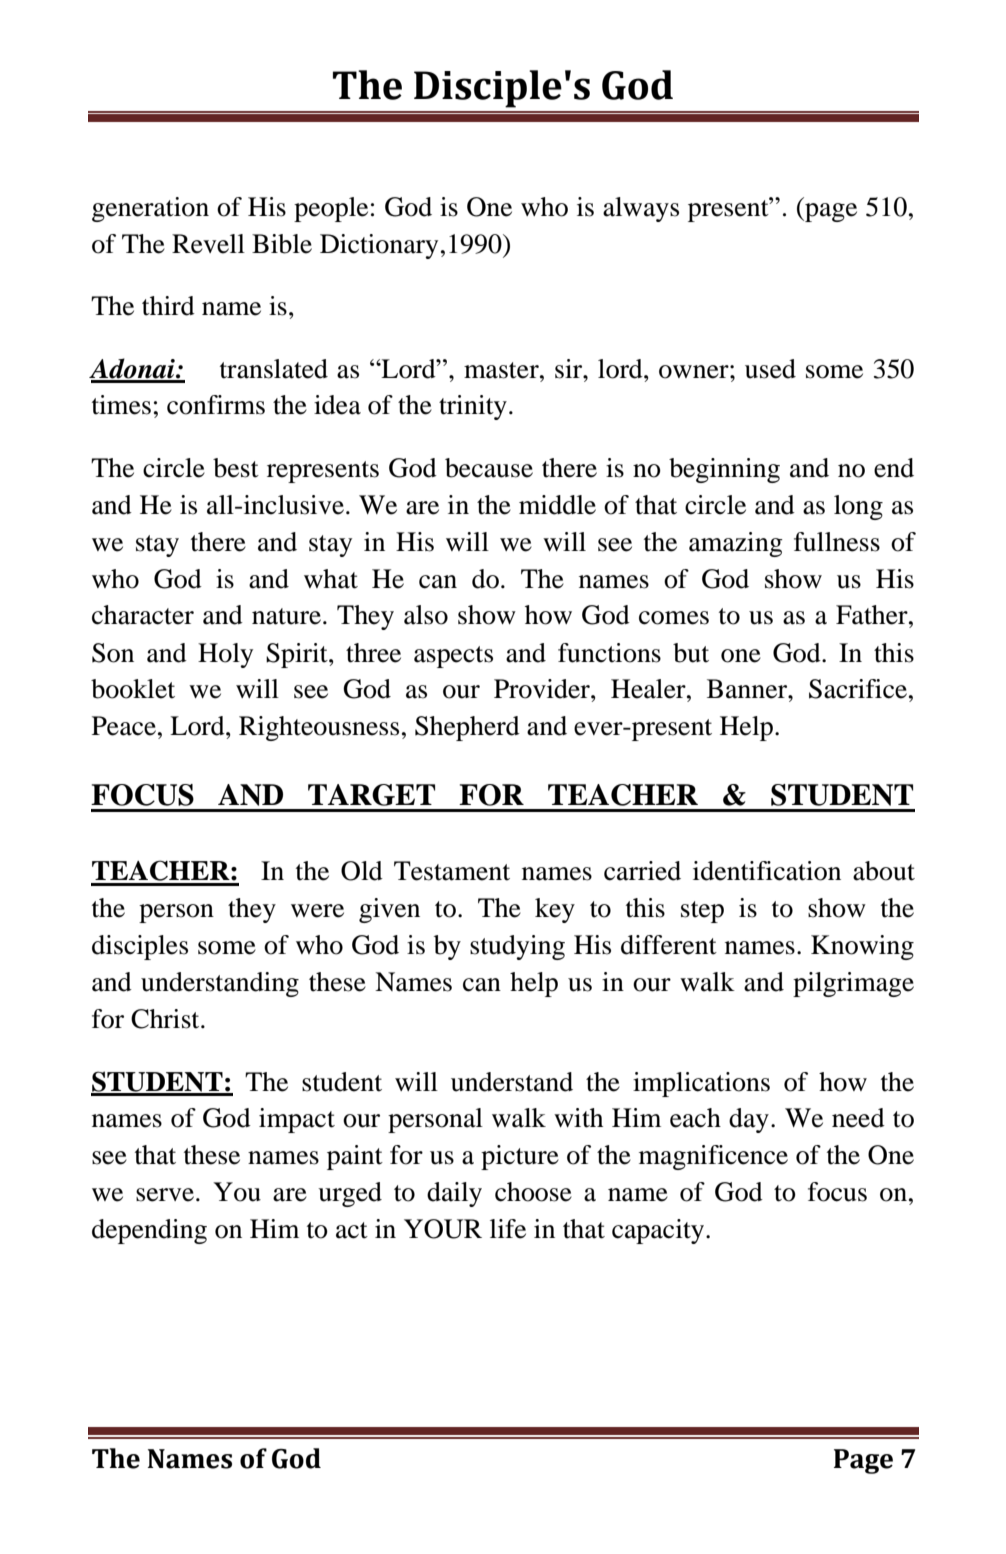  What do you see at coordinates (641, 209) in the image?
I see `always` at bounding box center [641, 209].
